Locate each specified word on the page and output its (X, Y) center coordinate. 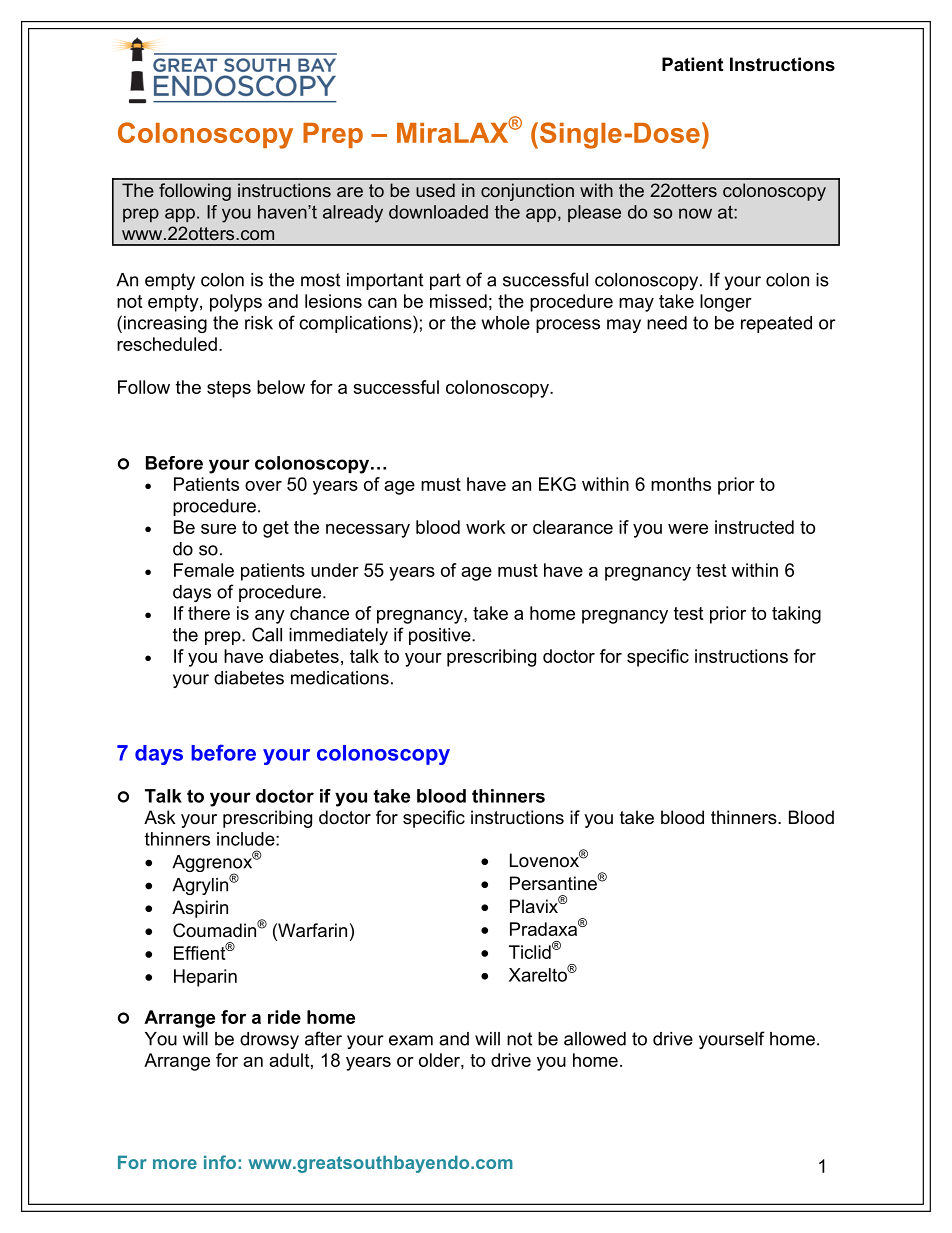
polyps (236, 303)
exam (411, 1040)
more (175, 1164)
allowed (595, 1039)
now (695, 213)
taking (796, 615)
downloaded (438, 212)
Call (267, 634)
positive (441, 636)
